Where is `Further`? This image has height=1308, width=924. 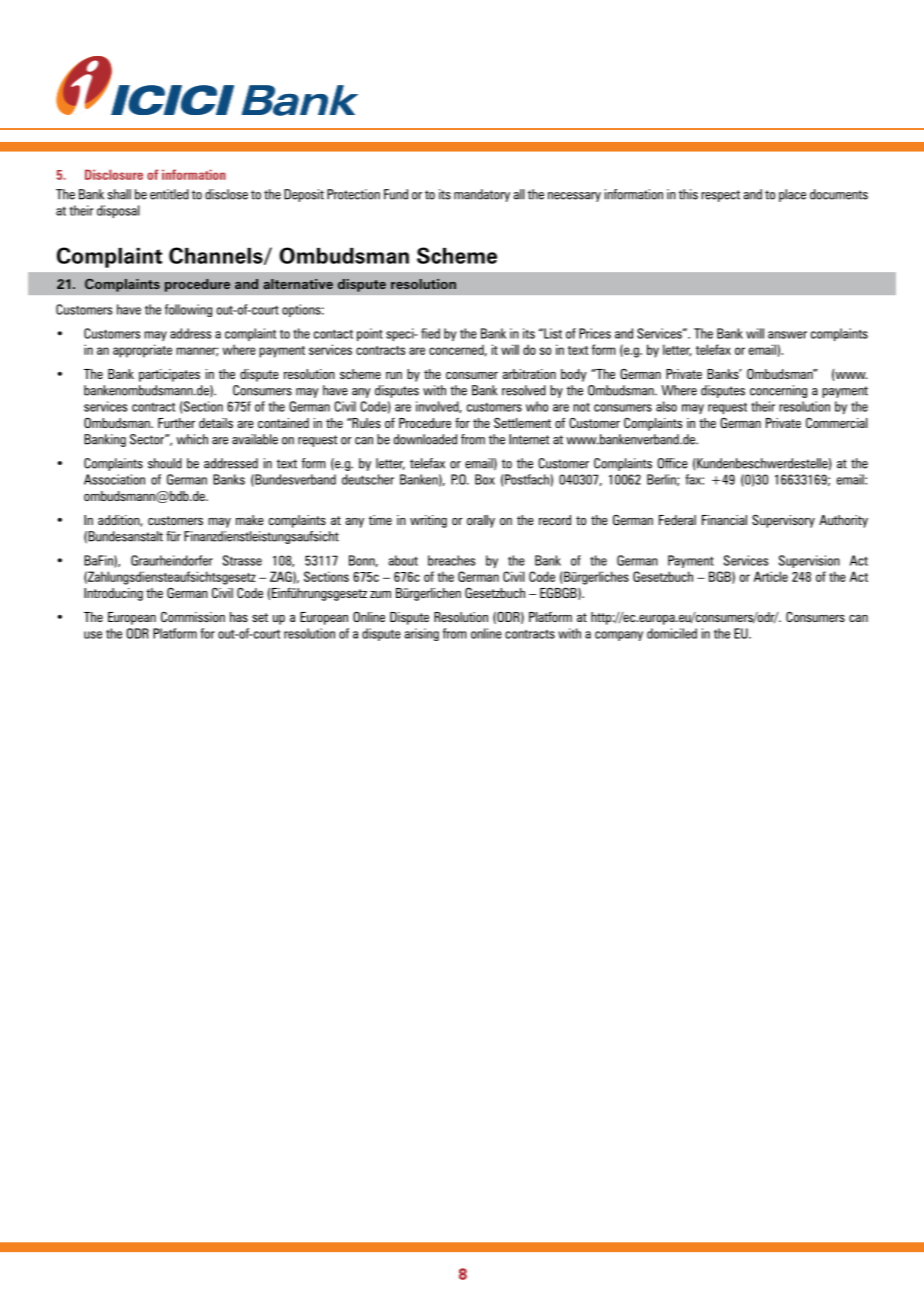 Further is located at coordinates (176, 423).
